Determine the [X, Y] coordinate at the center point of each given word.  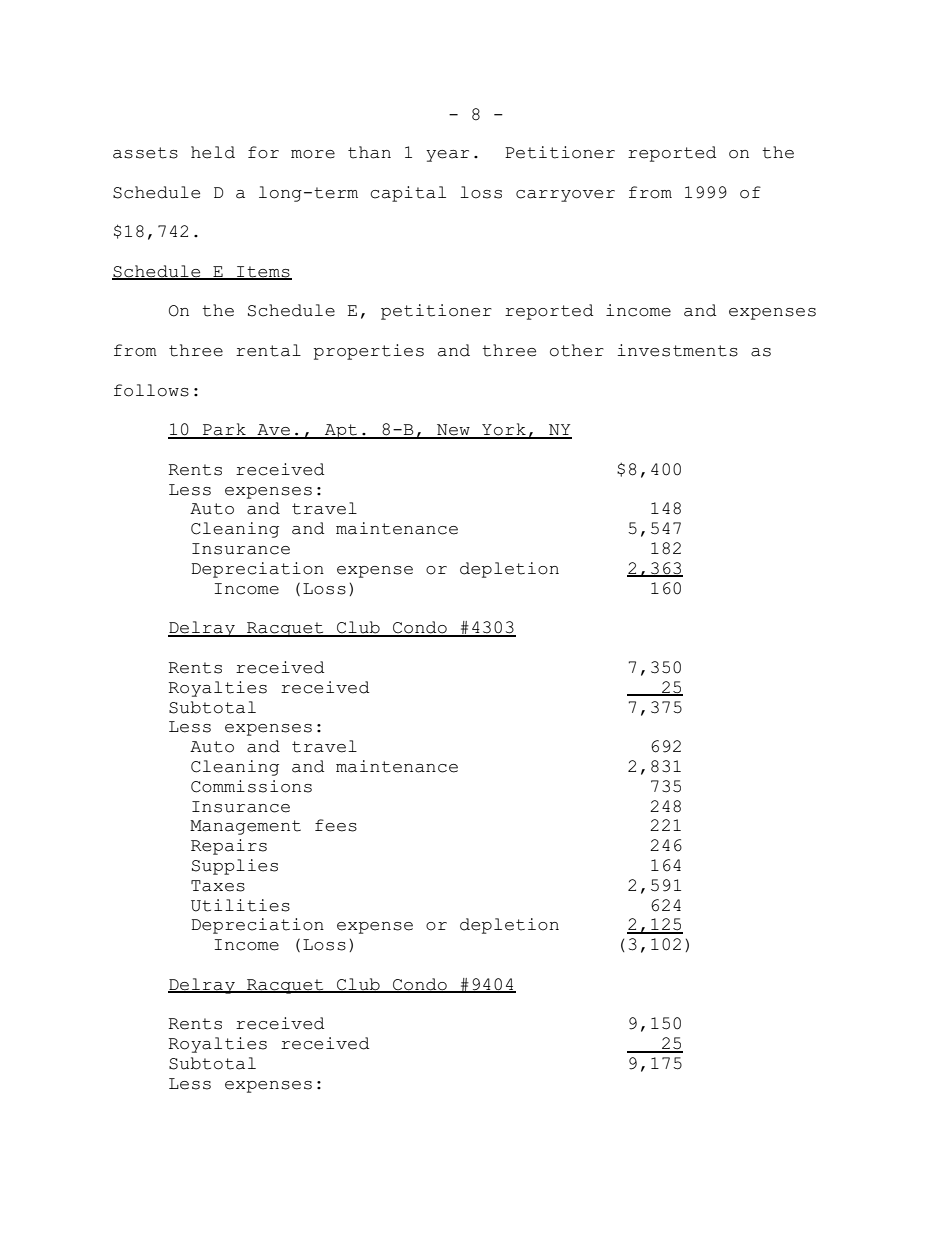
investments [677, 350]
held [213, 152]
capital [408, 194]
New [453, 431]
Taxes [218, 886]
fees [336, 825]
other [577, 350]
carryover [565, 196]
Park [224, 430]
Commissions [251, 786]
